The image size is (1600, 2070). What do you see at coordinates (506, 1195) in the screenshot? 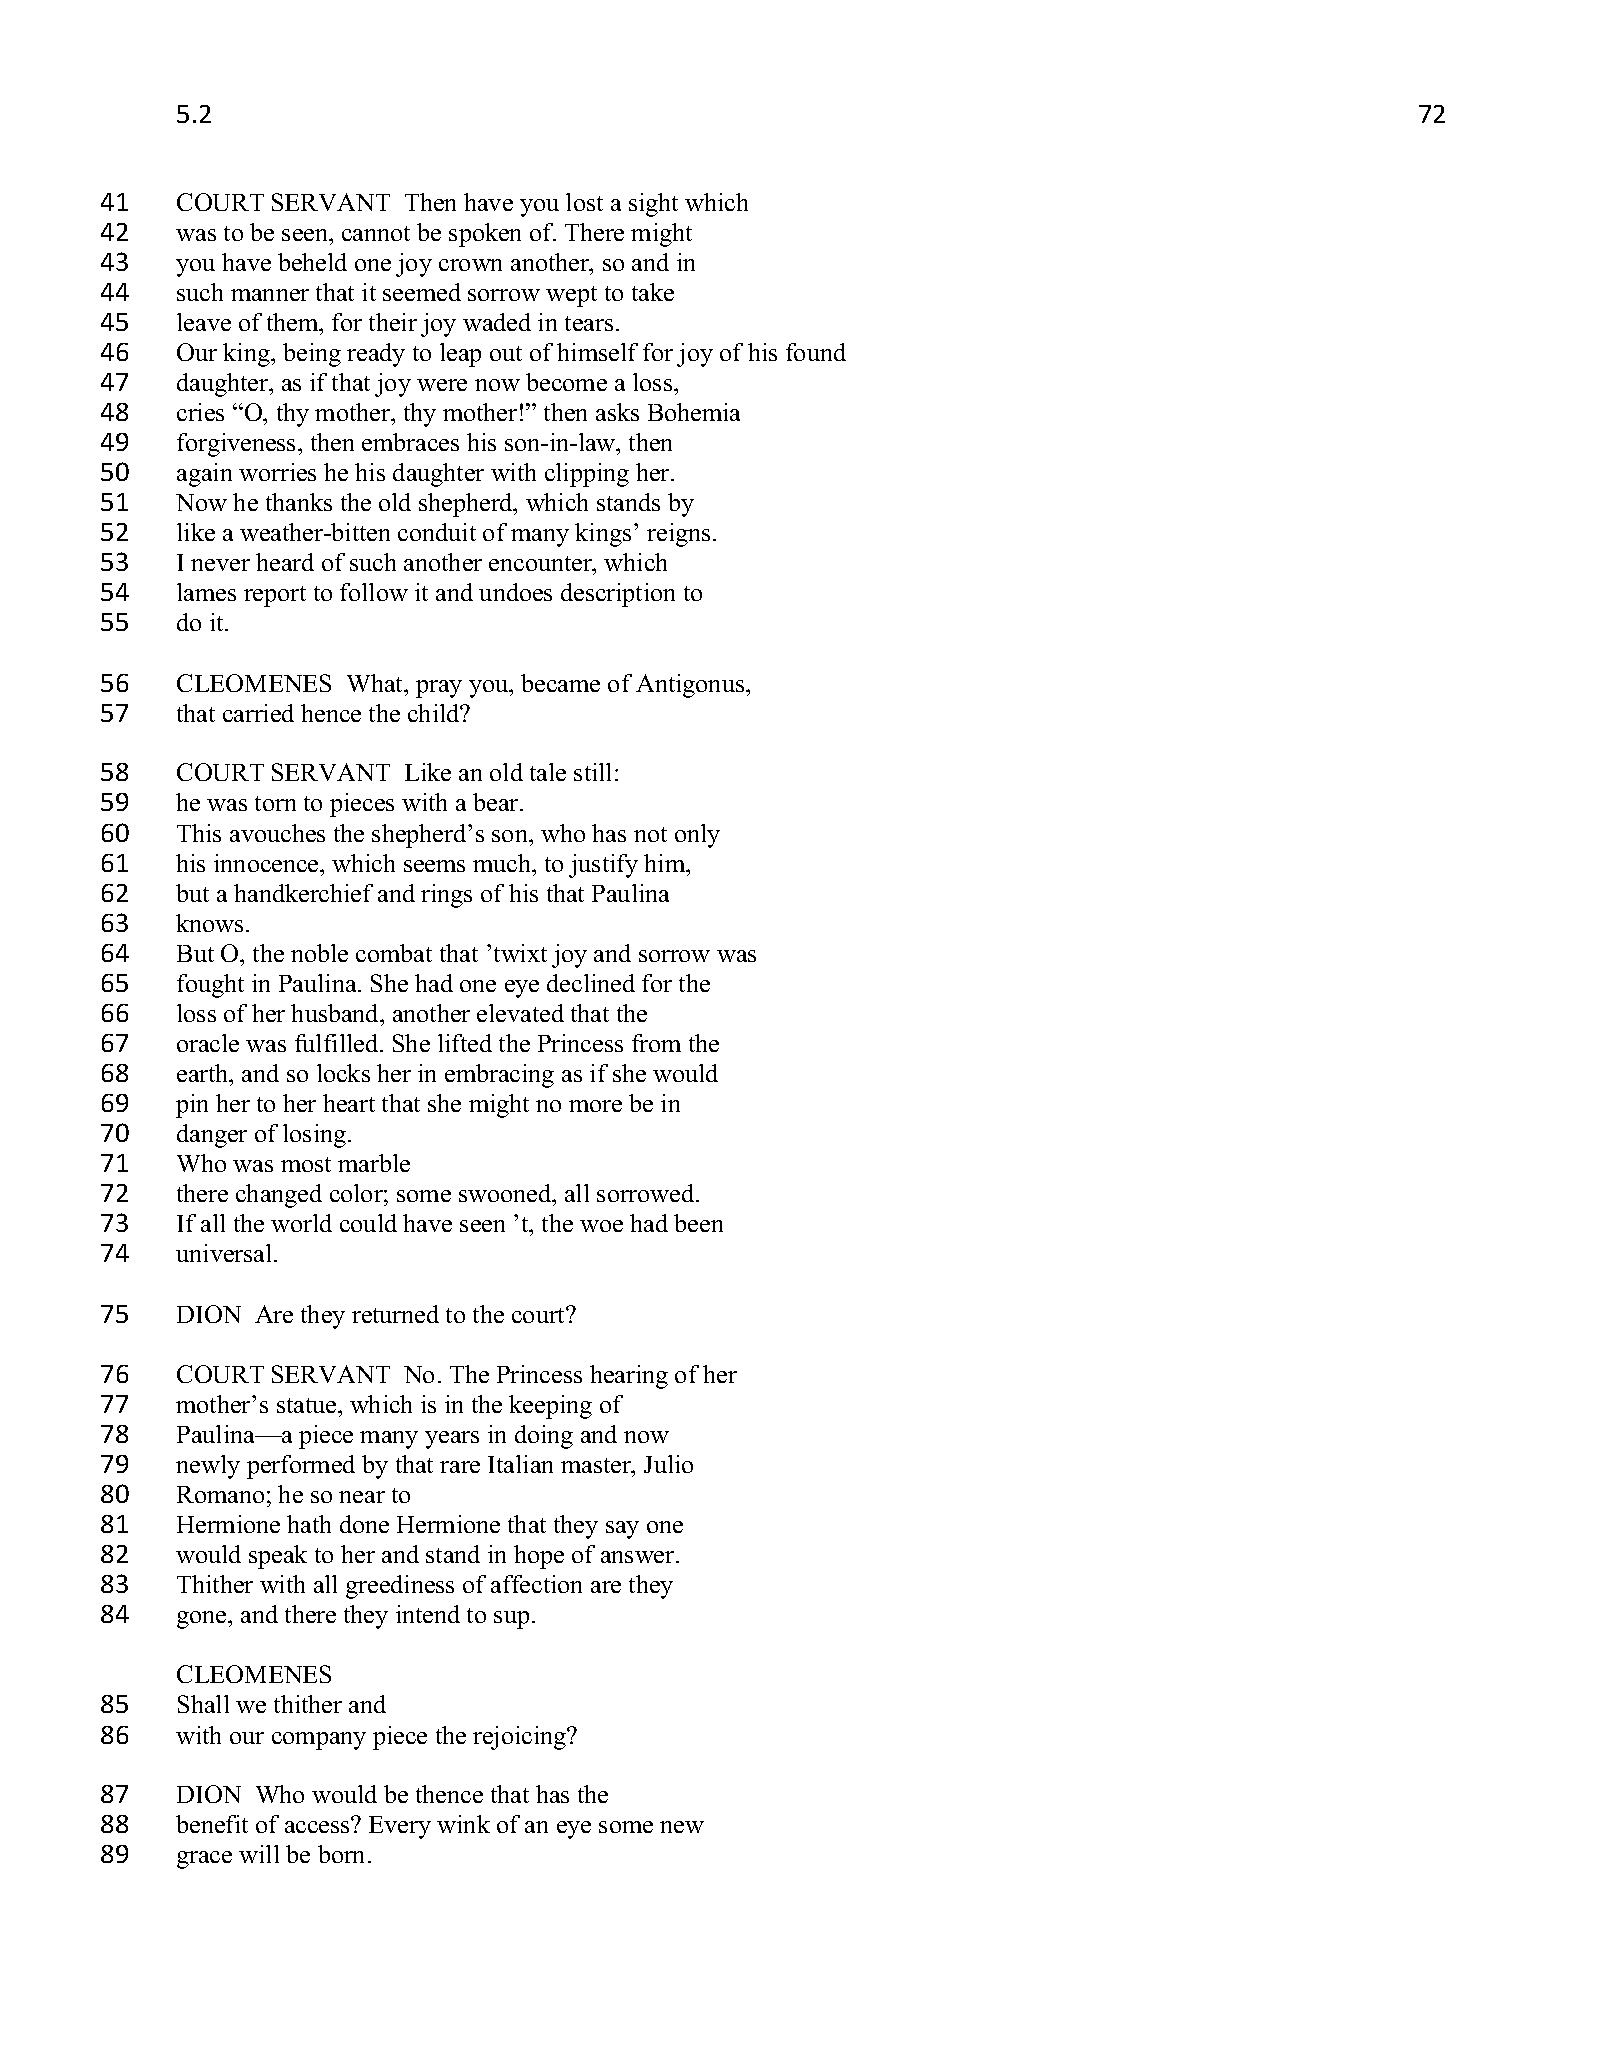
I see `swooned` at bounding box center [506, 1195].
